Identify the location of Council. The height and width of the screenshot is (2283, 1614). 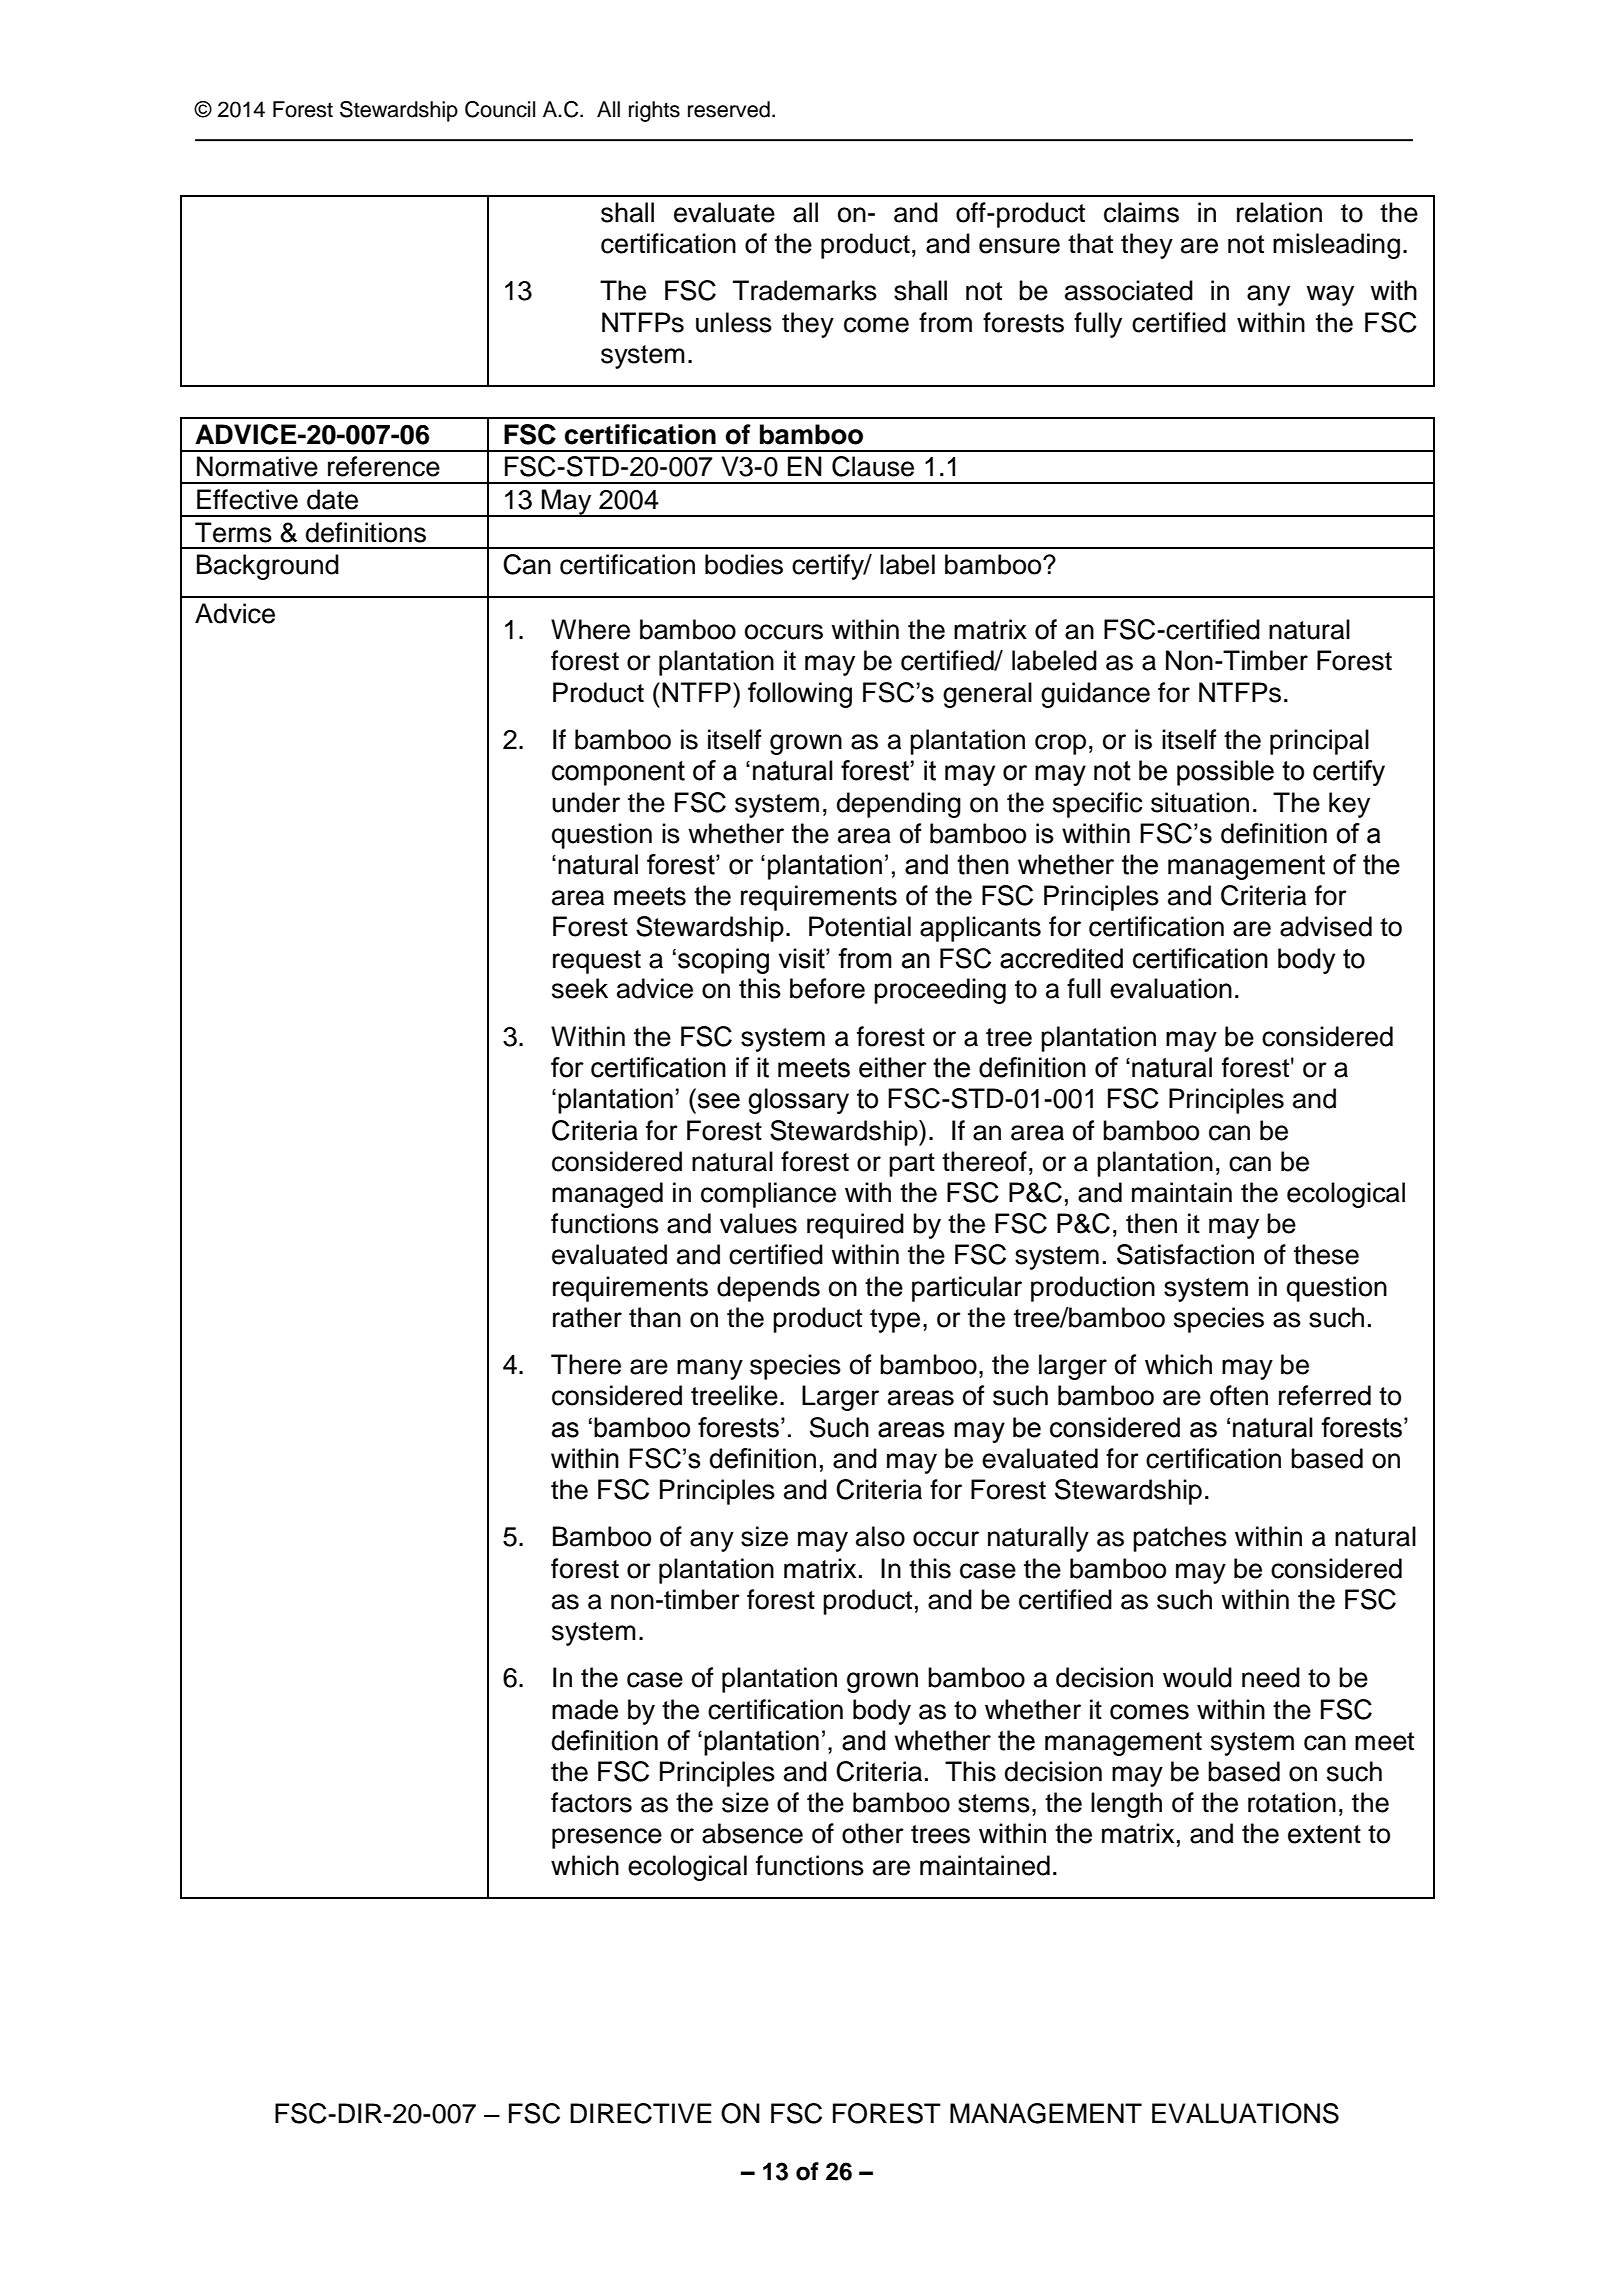
(500, 109).
